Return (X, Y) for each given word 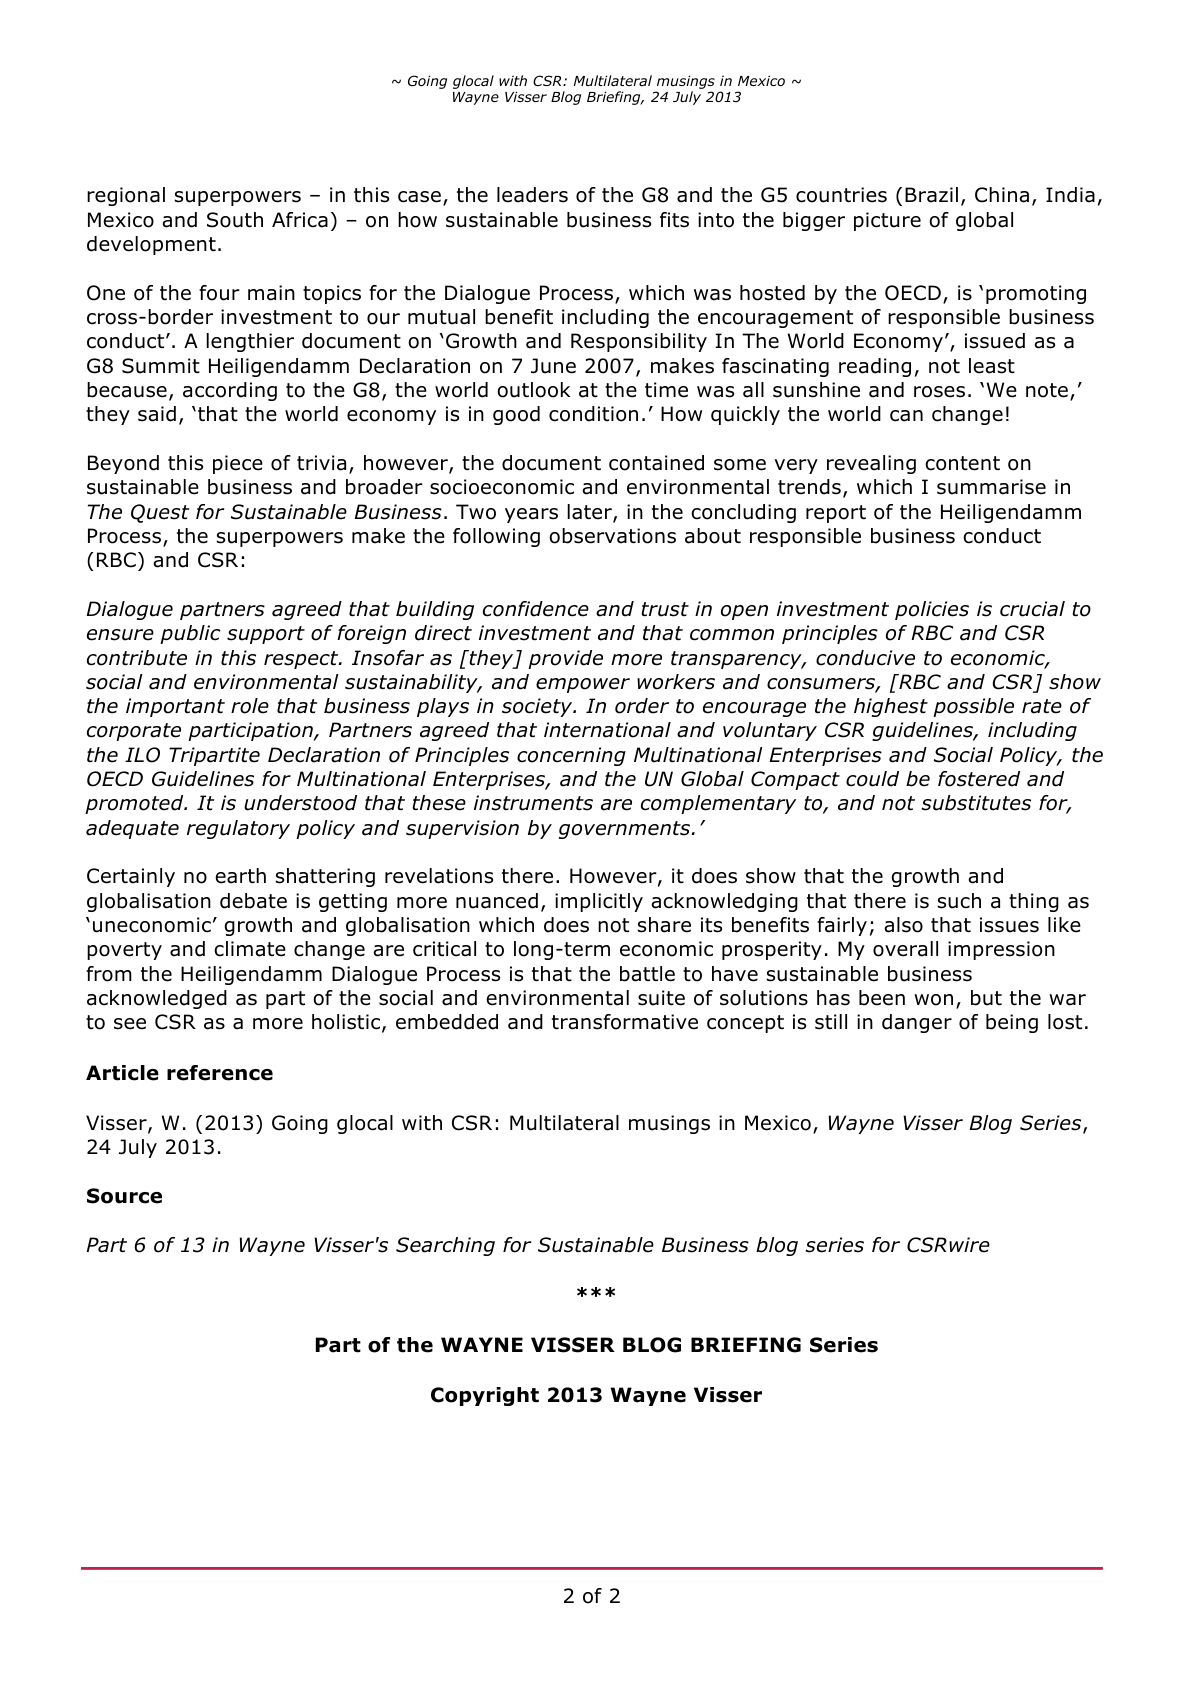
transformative (625, 1022)
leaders (532, 195)
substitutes (976, 803)
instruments (533, 803)
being (1012, 1023)
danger (917, 1023)
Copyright (485, 1396)
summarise (991, 487)
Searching (445, 1246)
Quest (160, 513)
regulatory (238, 829)
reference (220, 1073)
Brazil (931, 195)
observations (612, 536)
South (235, 220)
